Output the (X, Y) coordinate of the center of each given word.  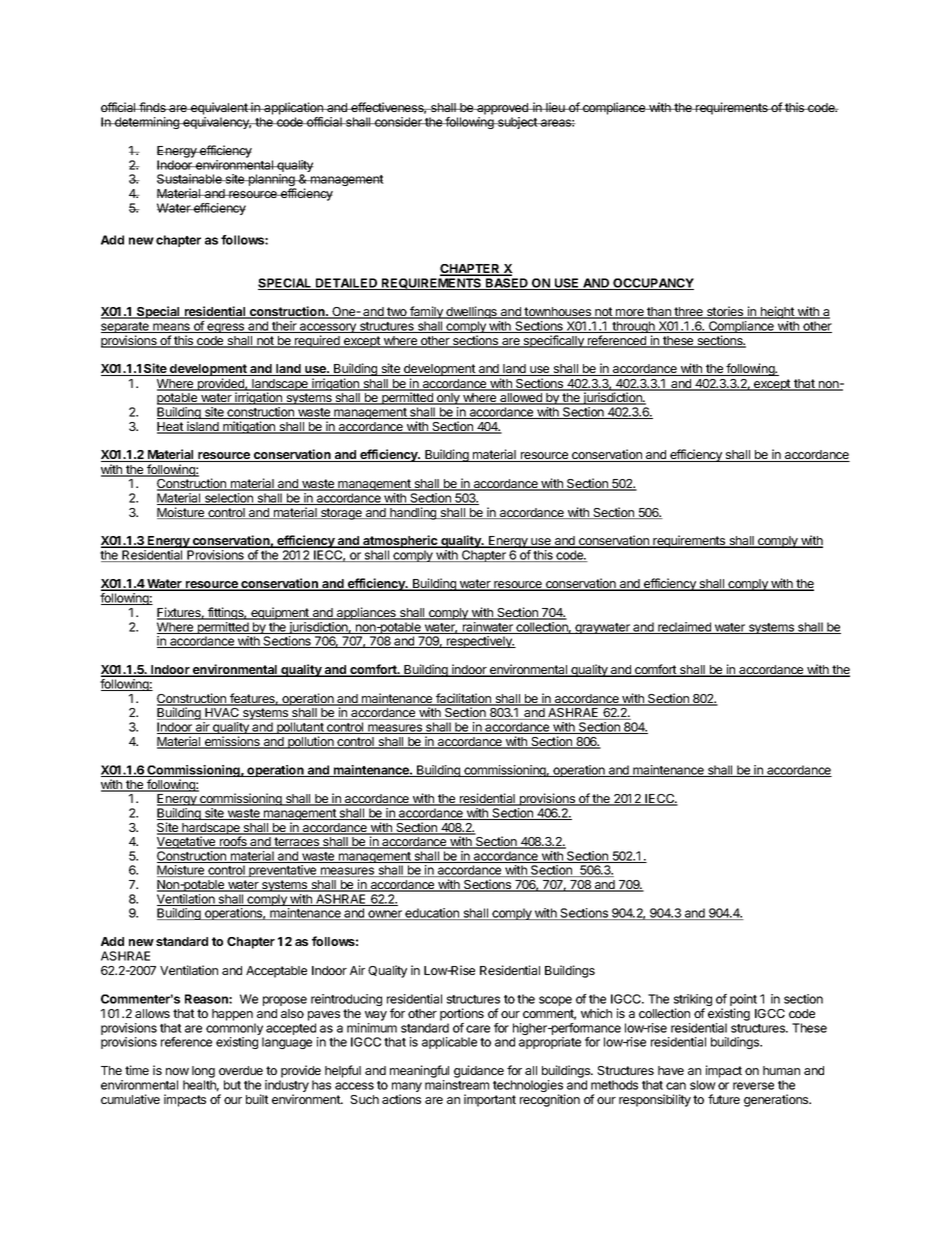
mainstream (457, 1085)
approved (503, 109)
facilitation (463, 699)
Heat (171, 428)
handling (413, 513)
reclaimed (684, 628)
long (203, 1073)
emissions (232, 742)
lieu (555, 107)
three (689, 313)
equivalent (219, 108)
